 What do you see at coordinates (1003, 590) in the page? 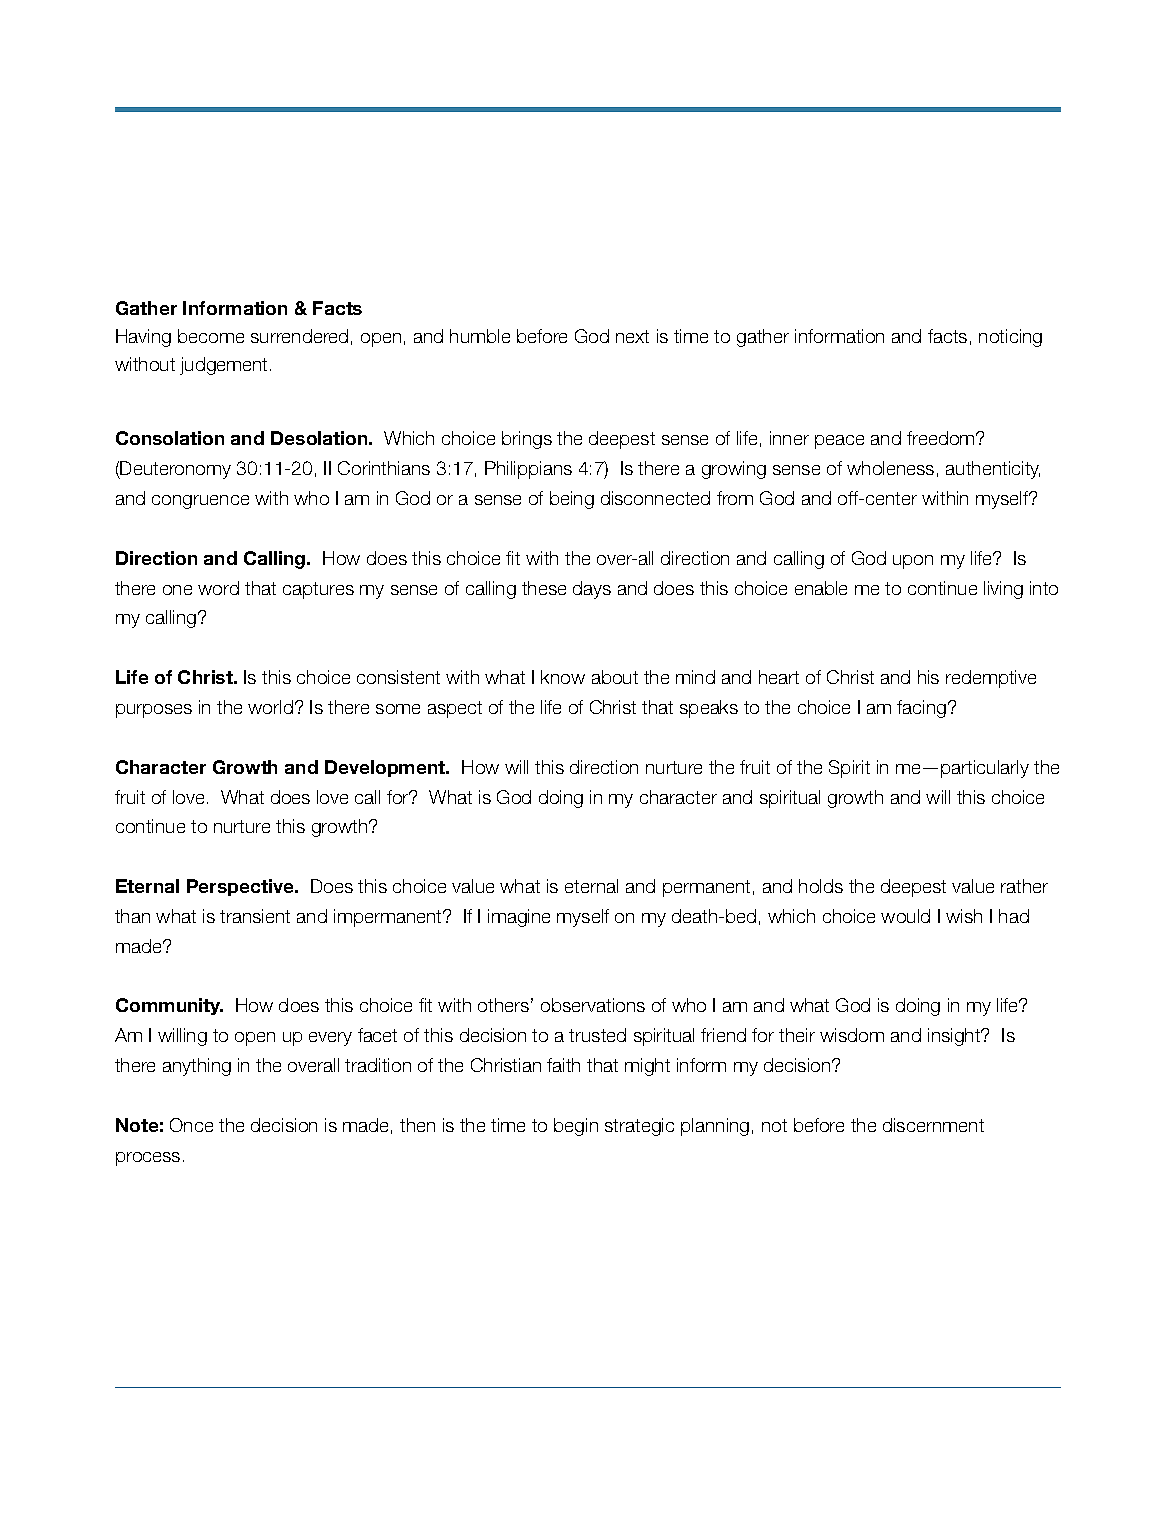
I see `living` at bounding box center [1003, 590].
